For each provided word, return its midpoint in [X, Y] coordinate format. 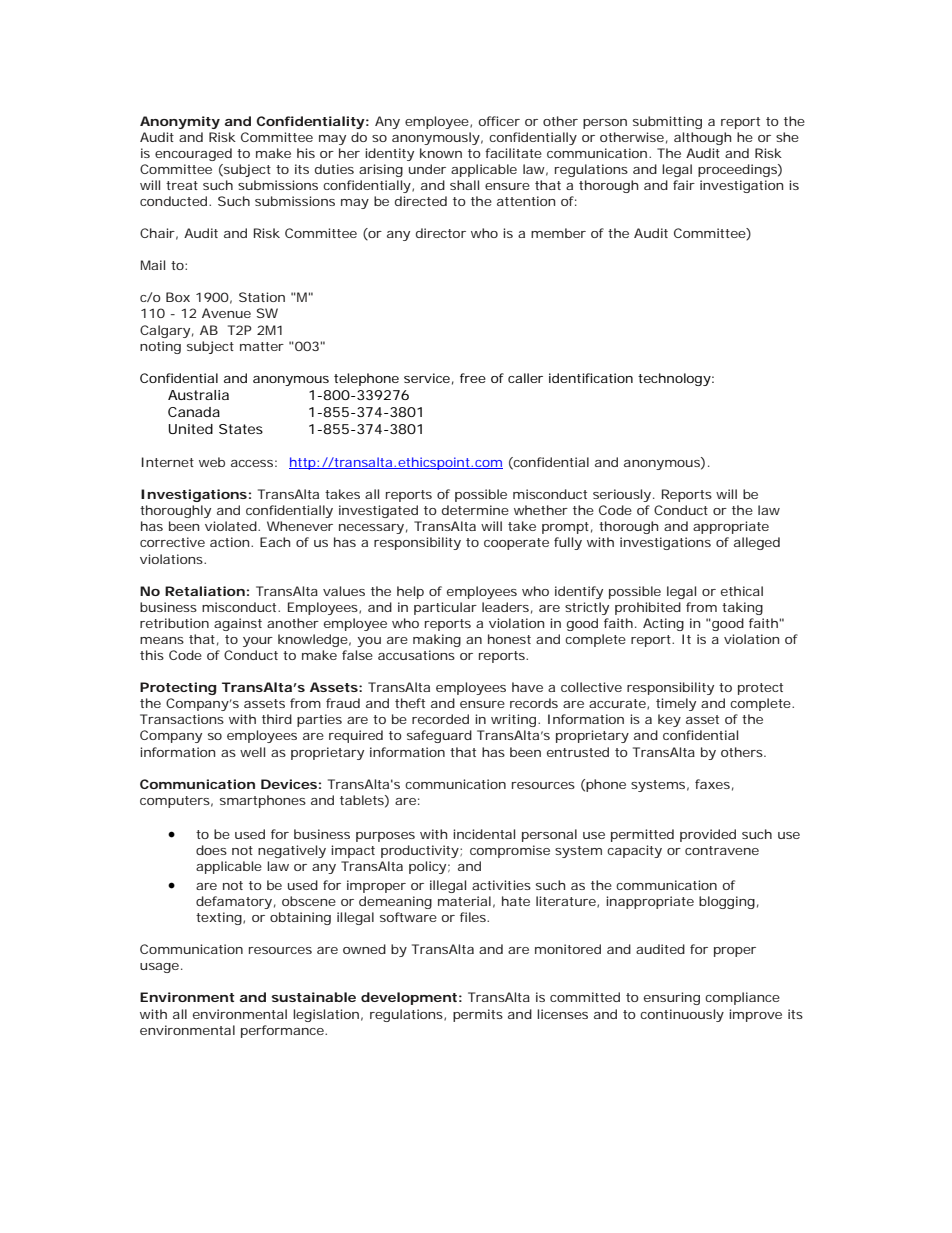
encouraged [193, 154]
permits [478, 1015]
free [473, 378]
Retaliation [205, 591]
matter [262, 346]
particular [445, 608]
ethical [742, 591]
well [252, 752]
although [702, 138]
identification [591, 378]
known [441, 153]
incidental [484, 834]
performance [283, 1031]
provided [708, 835]
